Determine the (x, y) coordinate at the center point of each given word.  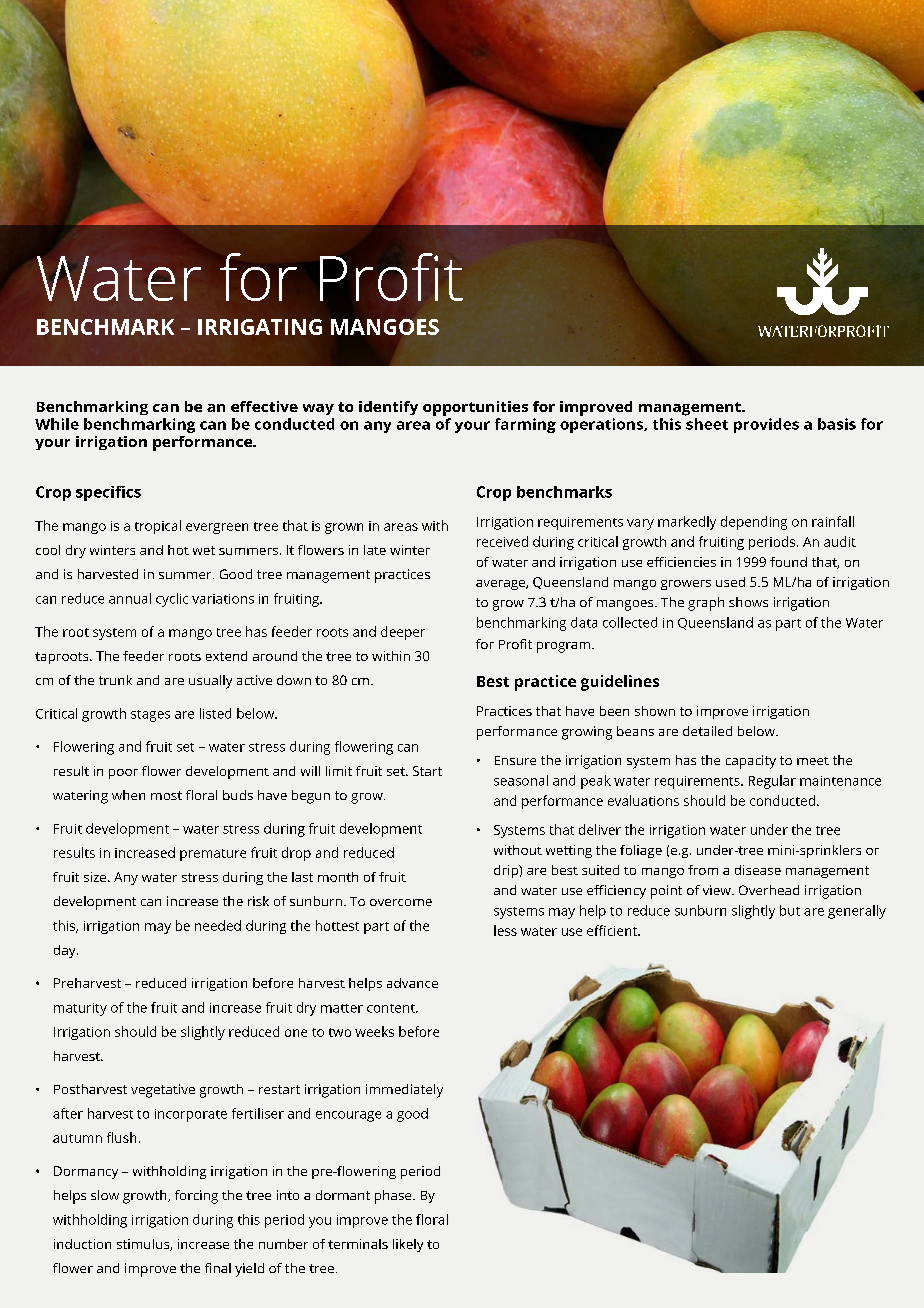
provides (766, 425)
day (66, 951)
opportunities (475, 408)
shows (748, 602)
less (505, 930)
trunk (115, 680)
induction (82, 1244)
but (790, 910)
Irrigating (260, 327)
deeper (403, 633)
